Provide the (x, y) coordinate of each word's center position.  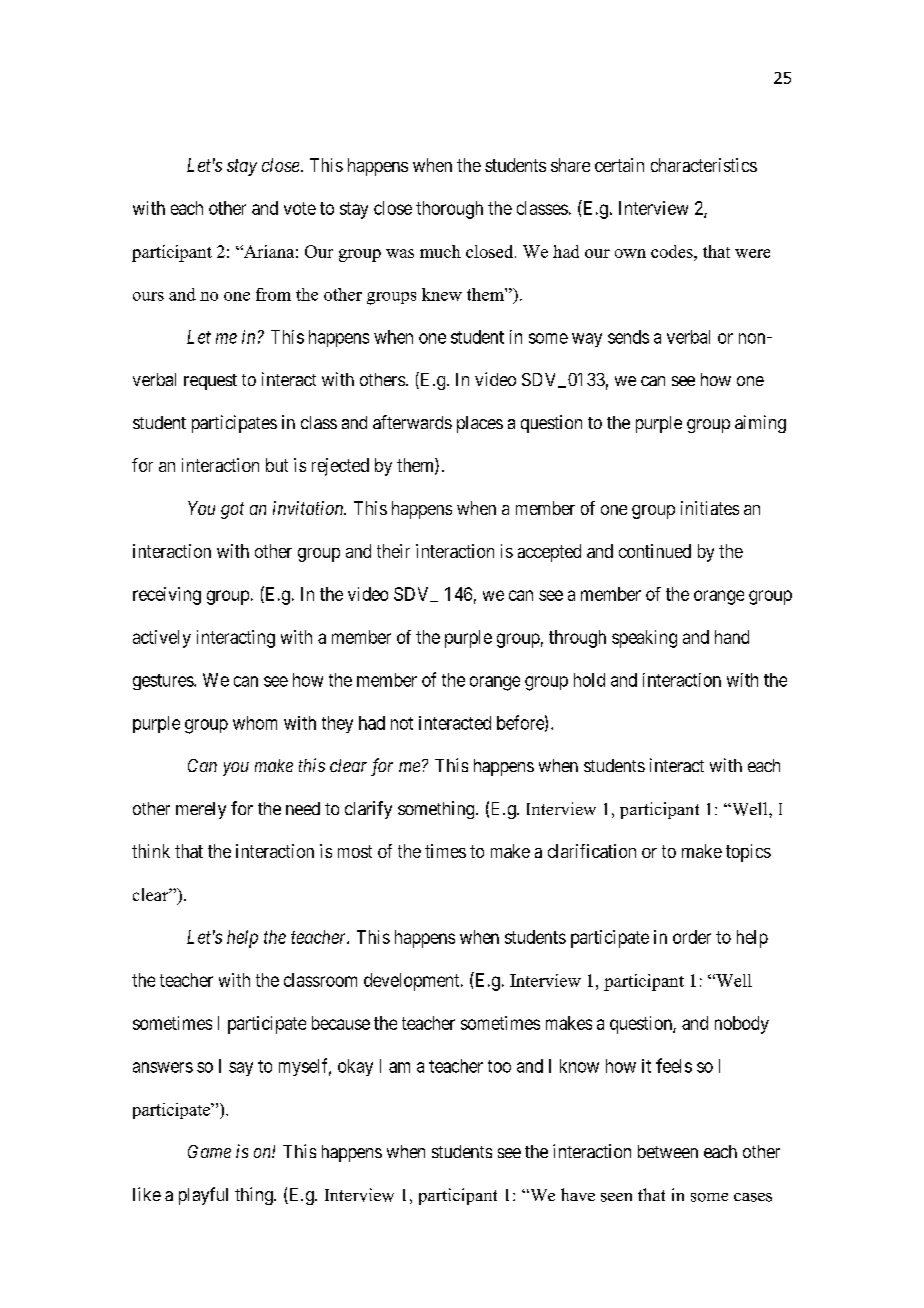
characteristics (704, 165)
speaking (644, 639)
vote (300, 208)
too (499, 1066)
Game (209, 1151)
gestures (164, 682)
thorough (449, 210)
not (402, 723)
